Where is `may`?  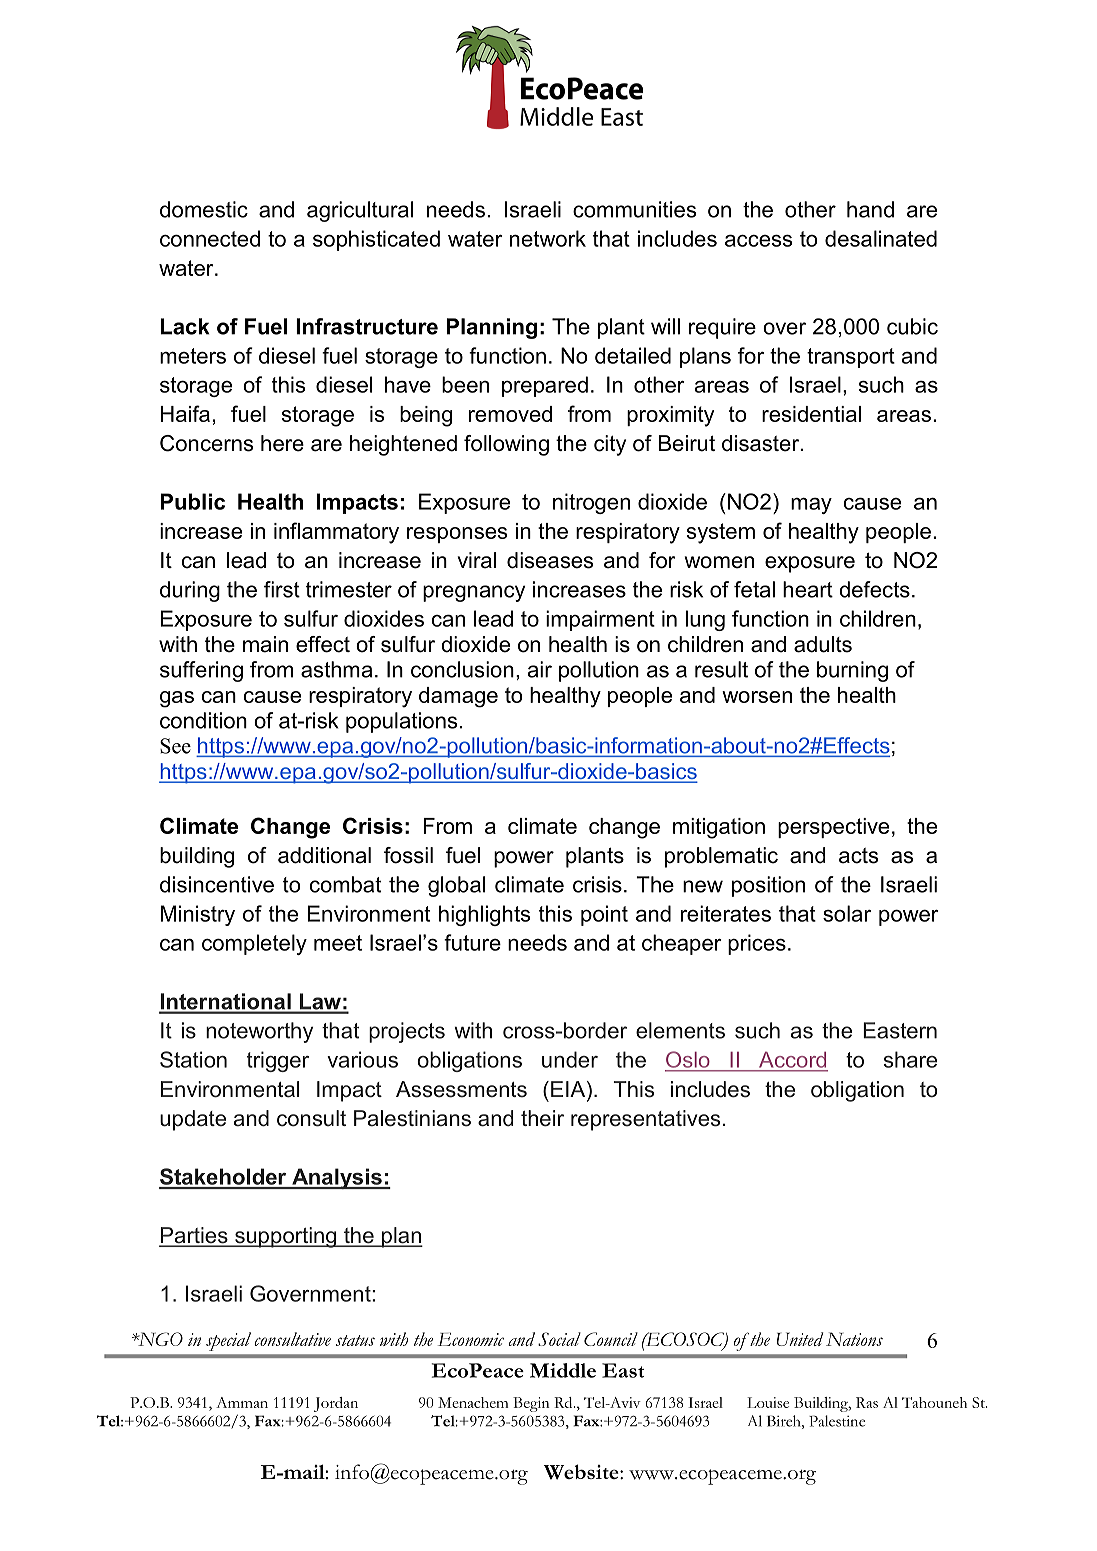
may is located at coordinates (811, 506).
